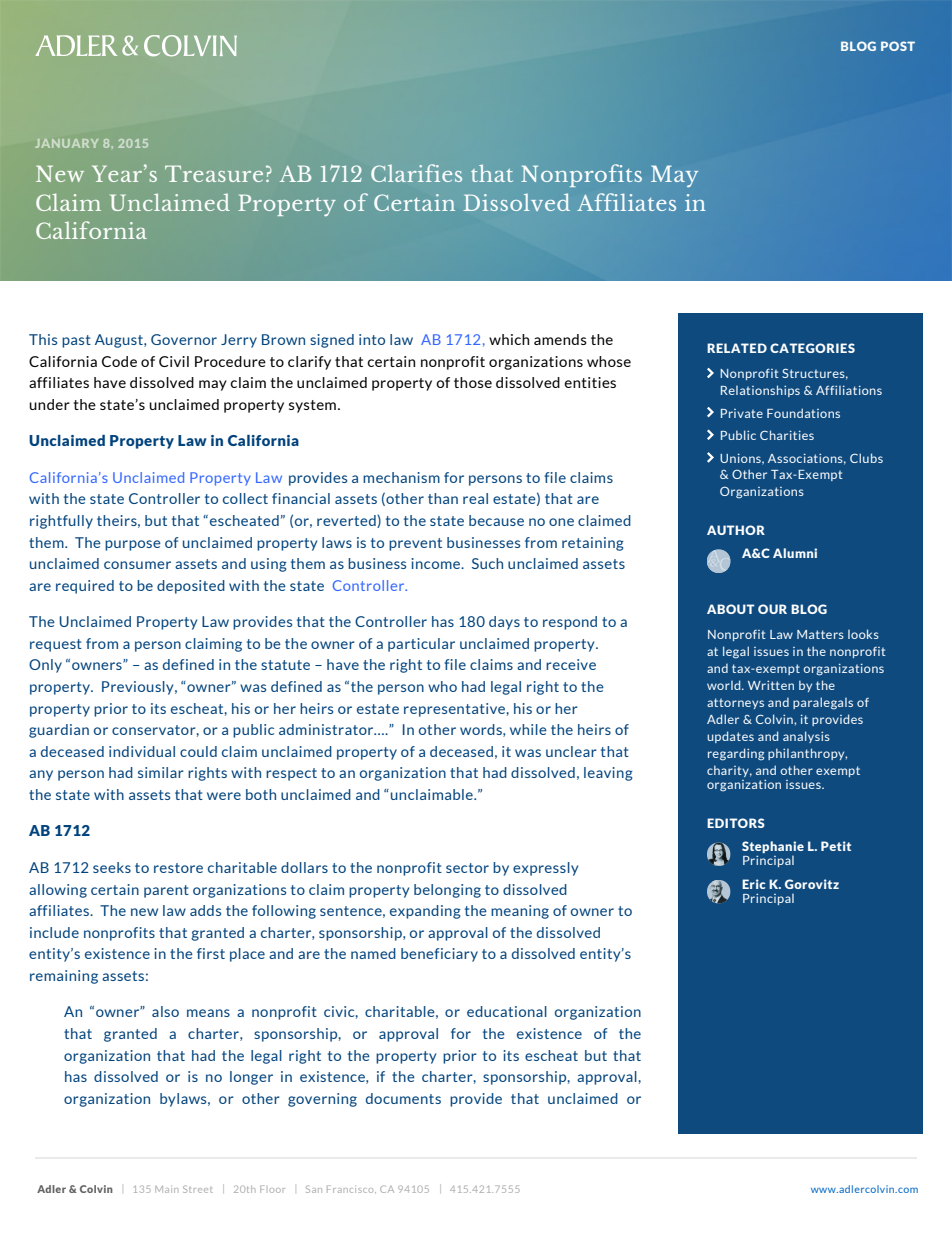 The image size is (952, 1233). What do you see at coordinates (416, 173) in the screenshot?
I see `Clarifies` at bounding box center [416, 173].
